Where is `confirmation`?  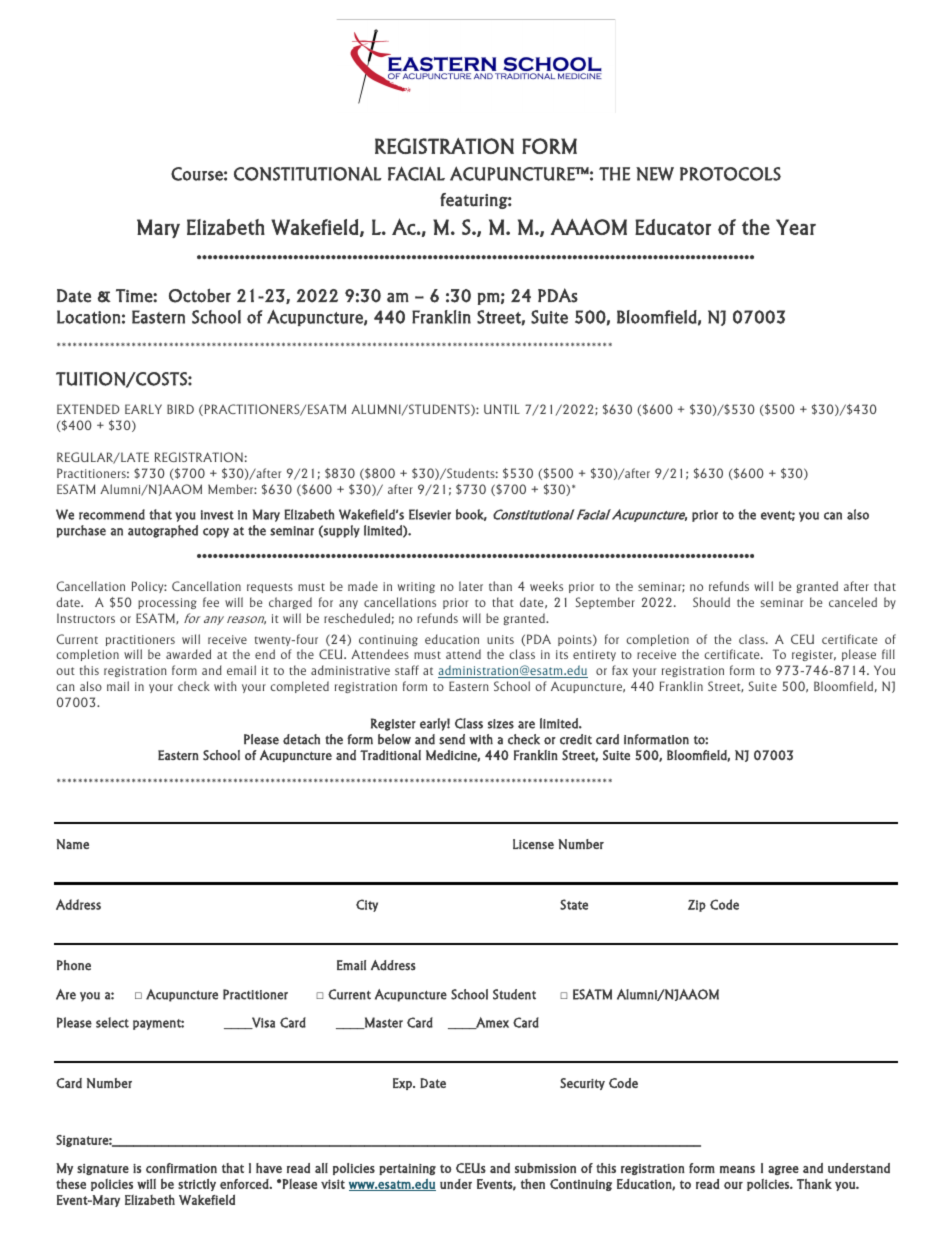
confirmation is located at coordinates (181, 1168).
